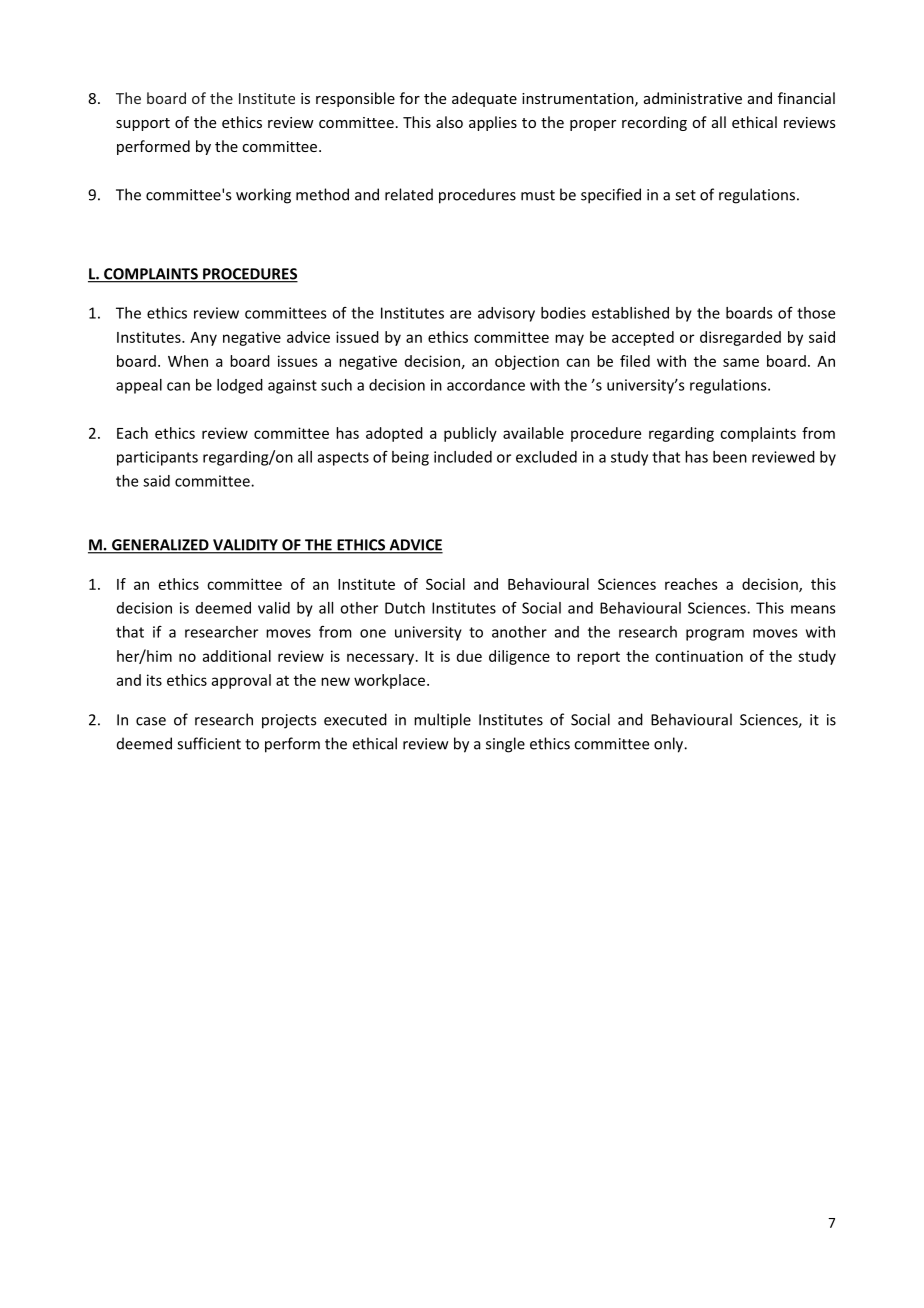 This page has height=1308, width=924. What do you see at coordinates (460, 314) in the page?
I see `are` at bounding box center [460, 314].
